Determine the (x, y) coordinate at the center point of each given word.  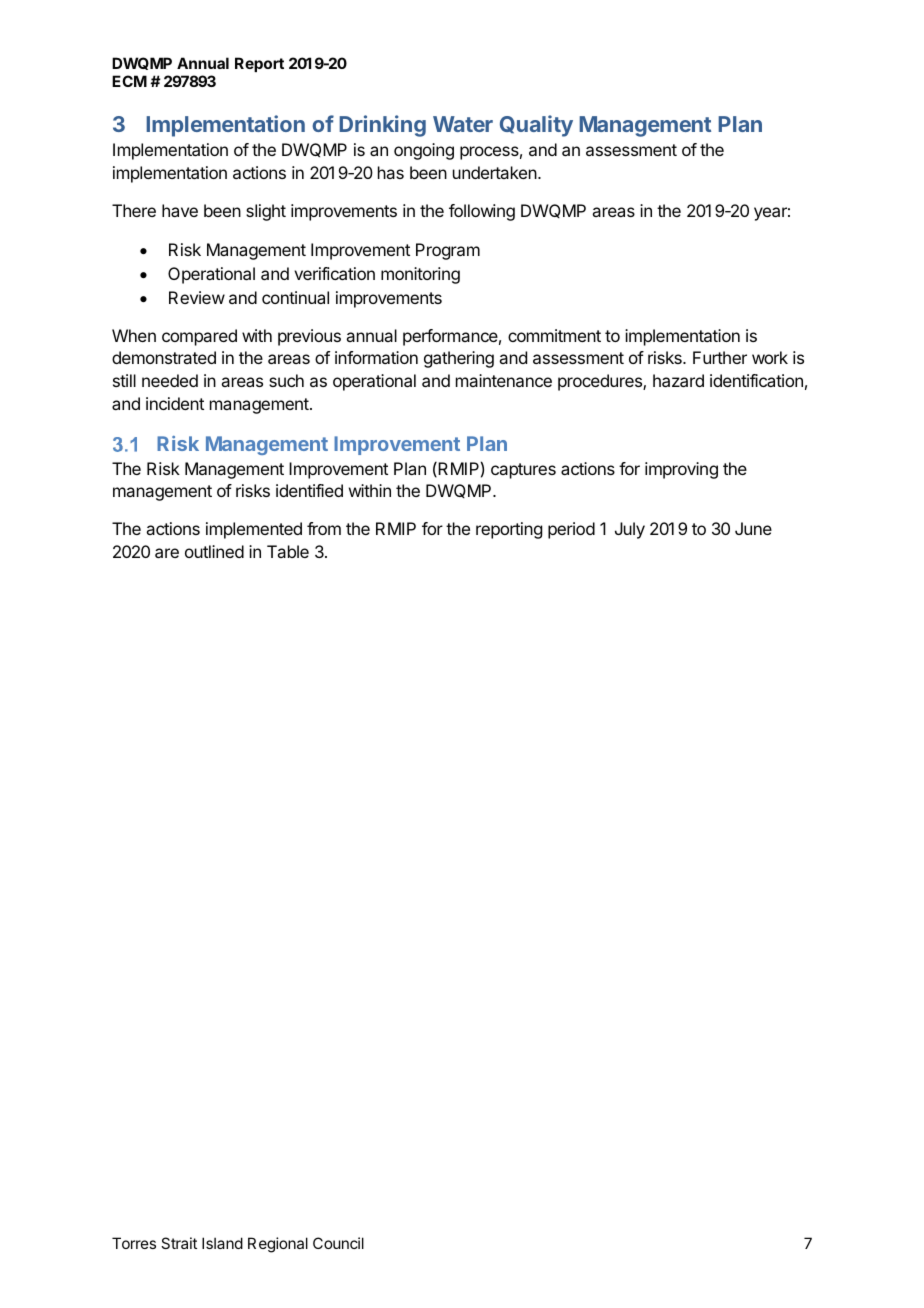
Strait (179, 1243)
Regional (278, 1245)
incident (175, 403)
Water (463, 124)
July (630, 530)
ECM (129, 81)
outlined (214, 551)
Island (222, 1243)
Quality (536, 126)
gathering (459, 359)
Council (338, 1243)
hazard (678, 380)
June (753, 528)
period (571, 530)
